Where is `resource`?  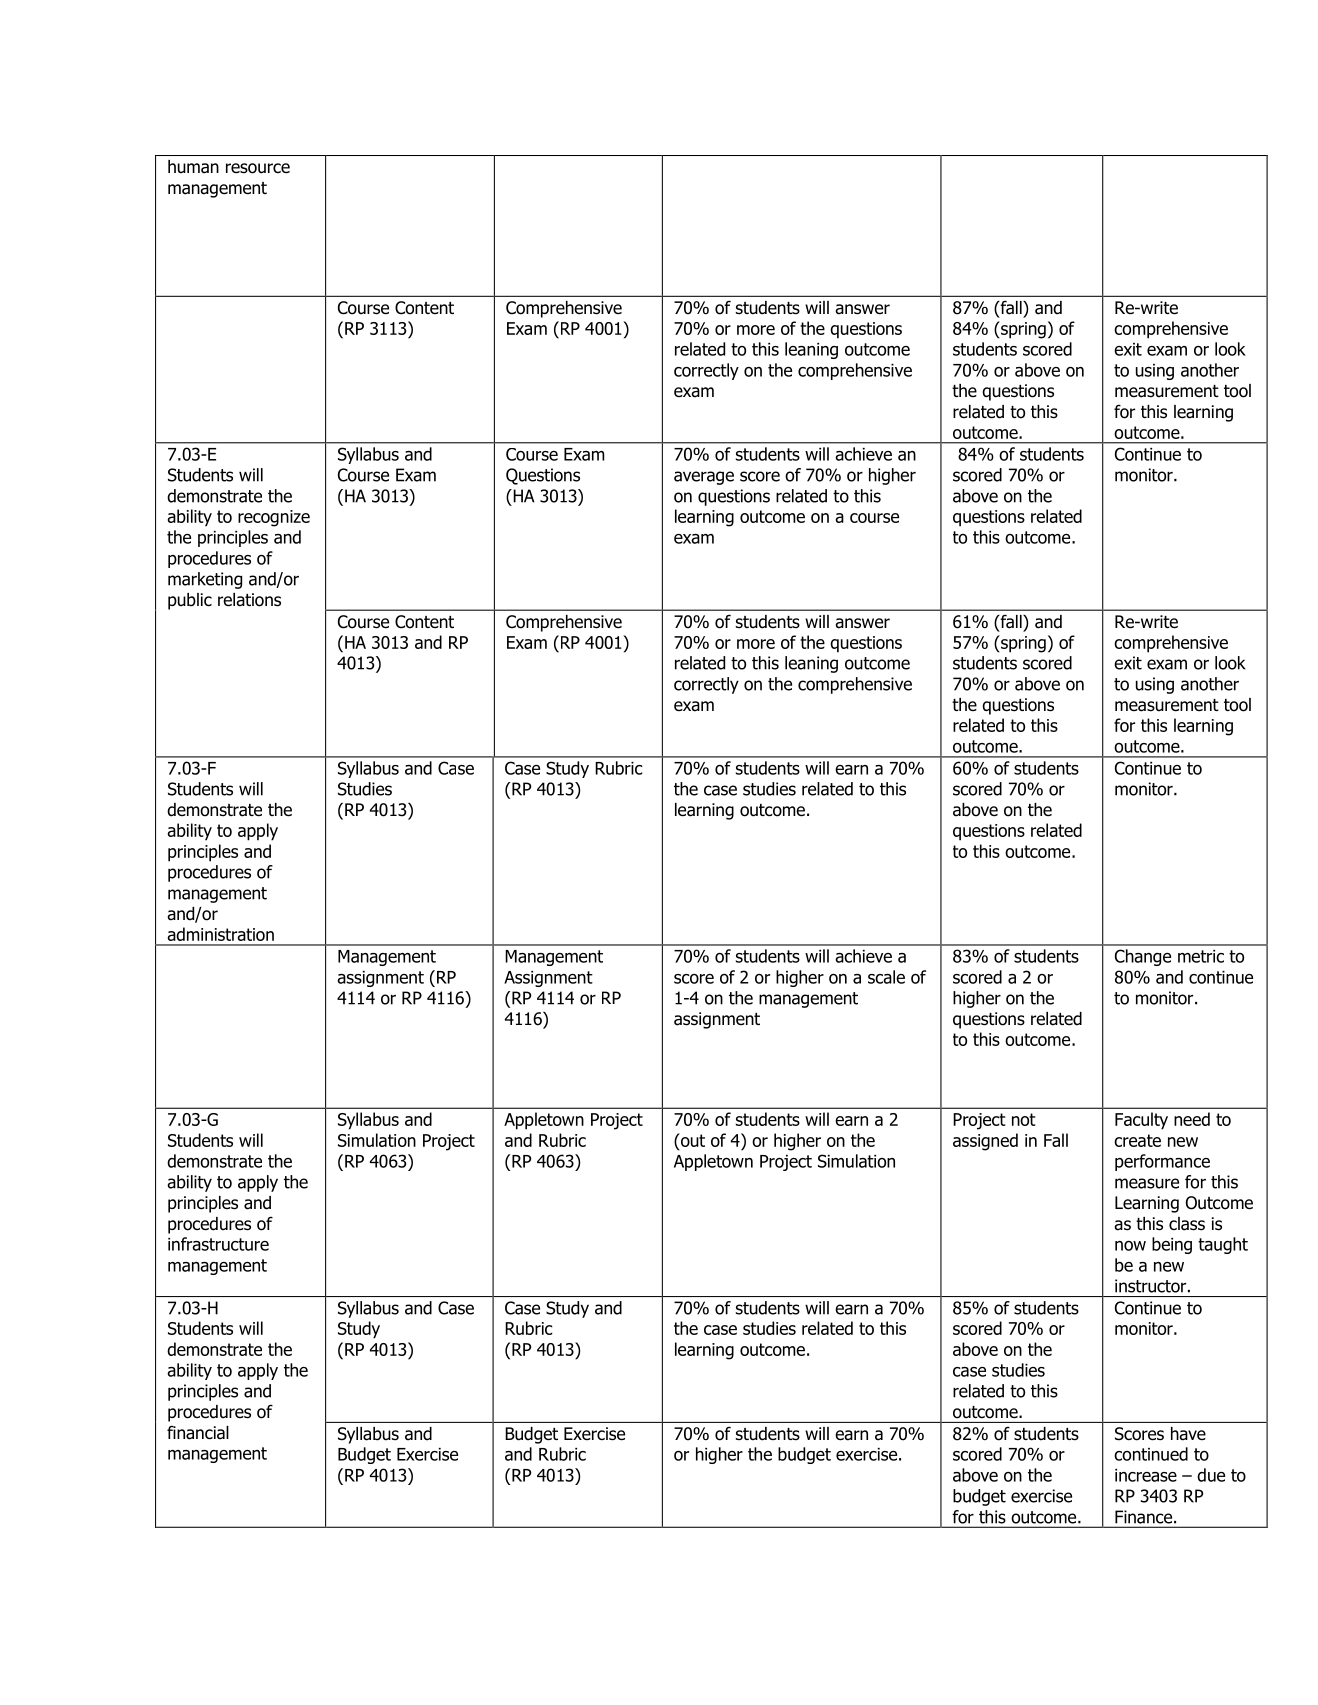
resource is located at coordinates (258, 168).
